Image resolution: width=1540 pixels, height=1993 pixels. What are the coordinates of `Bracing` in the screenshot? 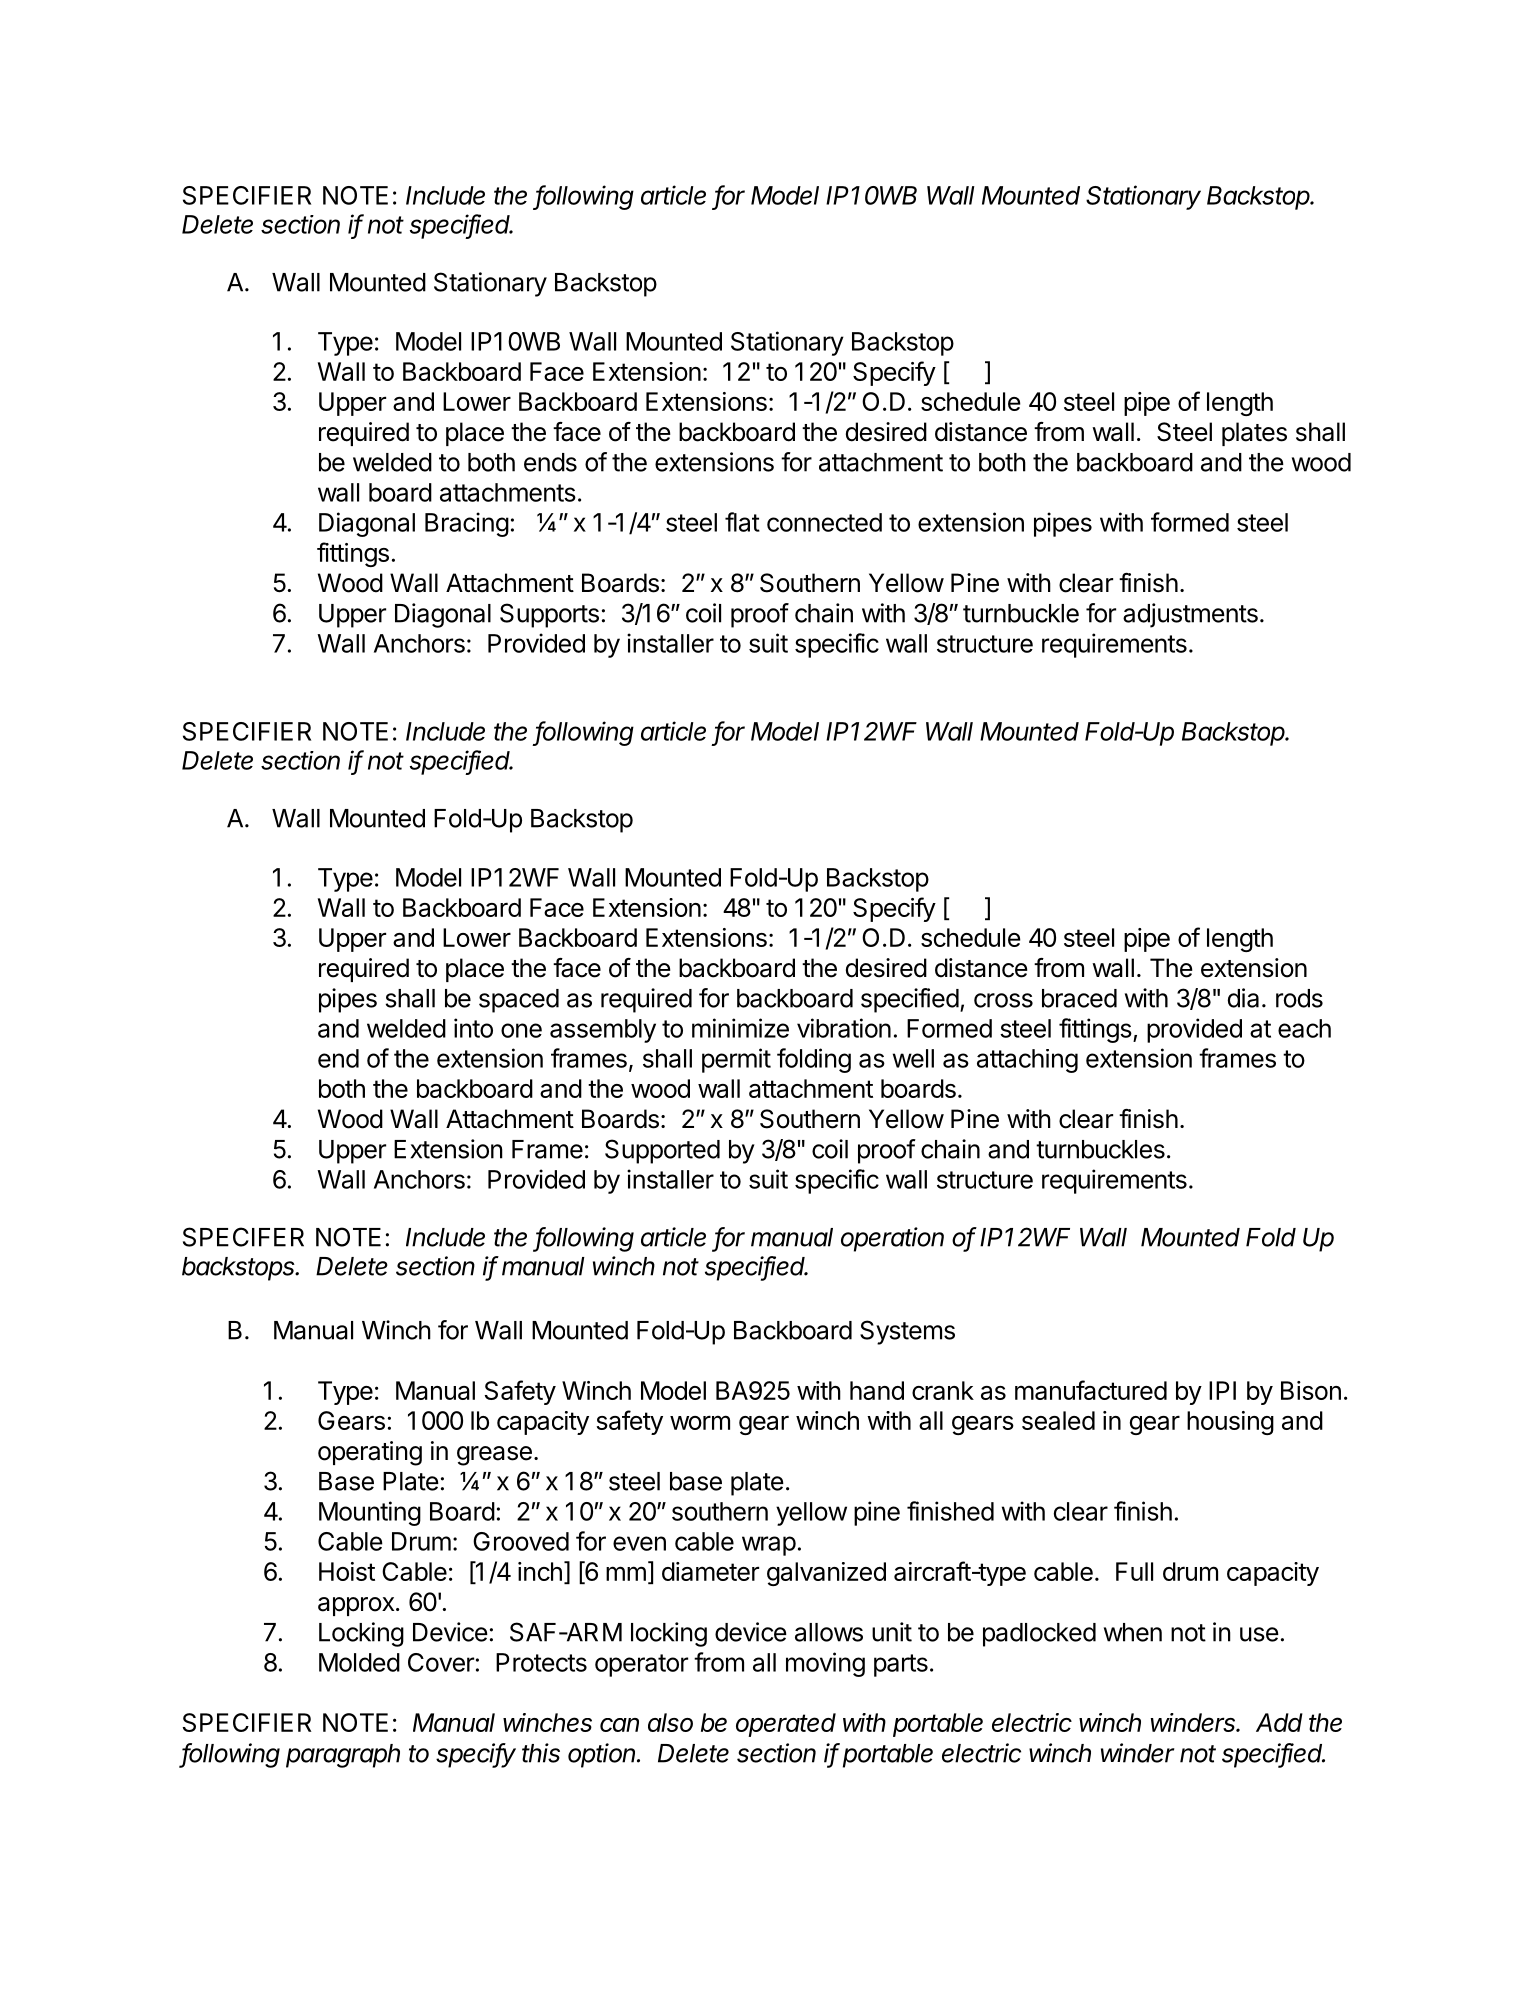 It's located at (467, 524).
